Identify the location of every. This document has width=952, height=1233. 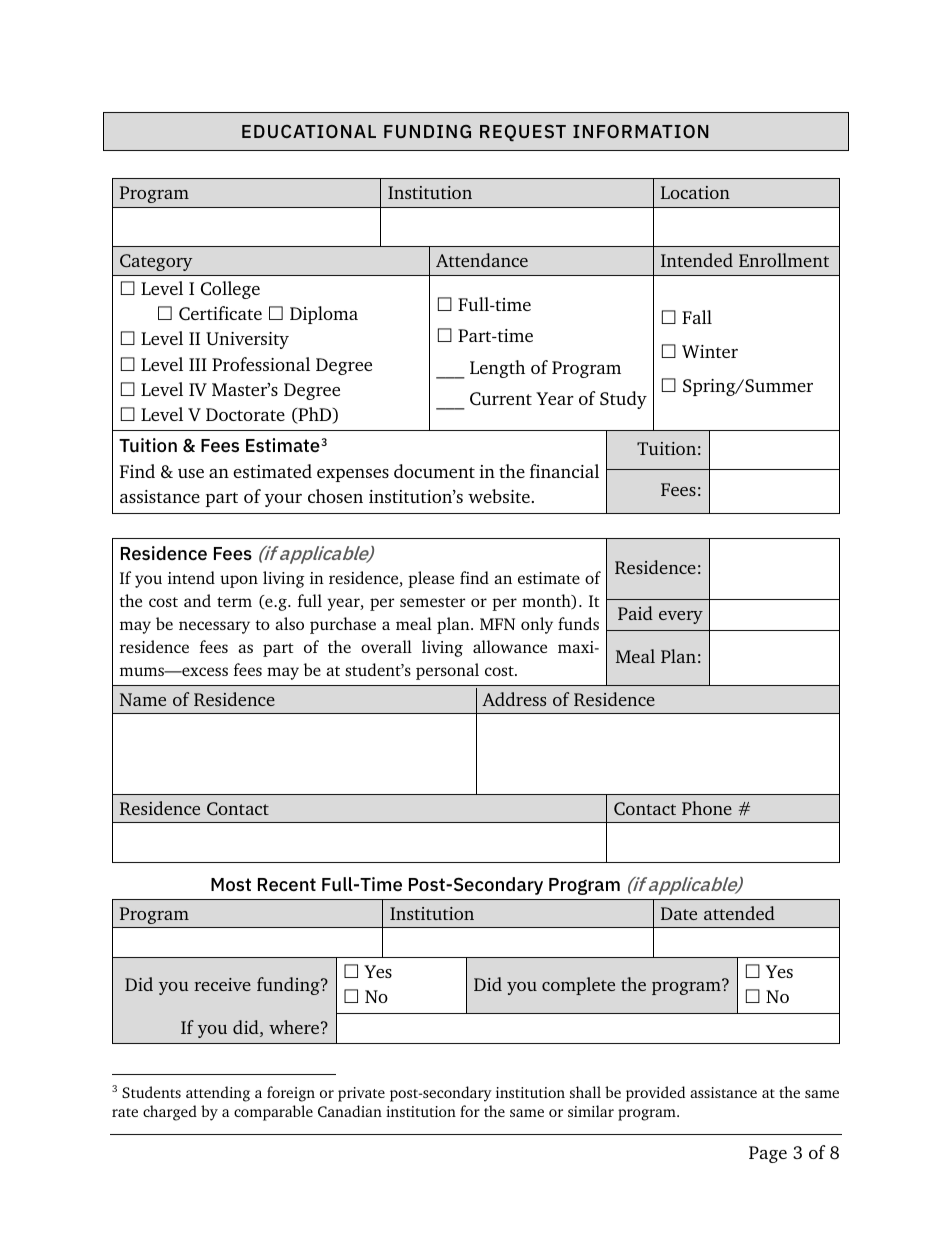
(681, 617).
